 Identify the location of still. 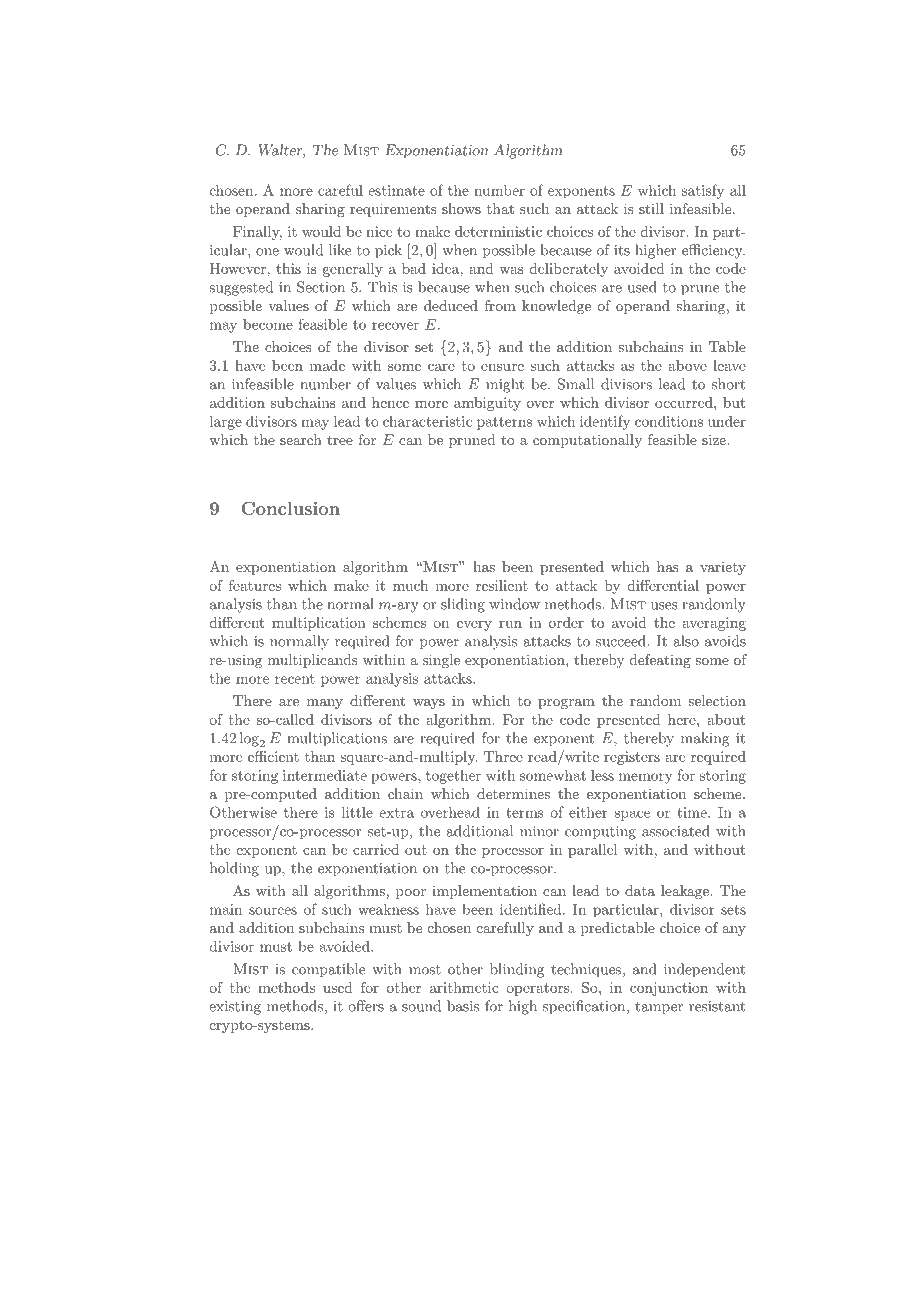
(651, 208).
